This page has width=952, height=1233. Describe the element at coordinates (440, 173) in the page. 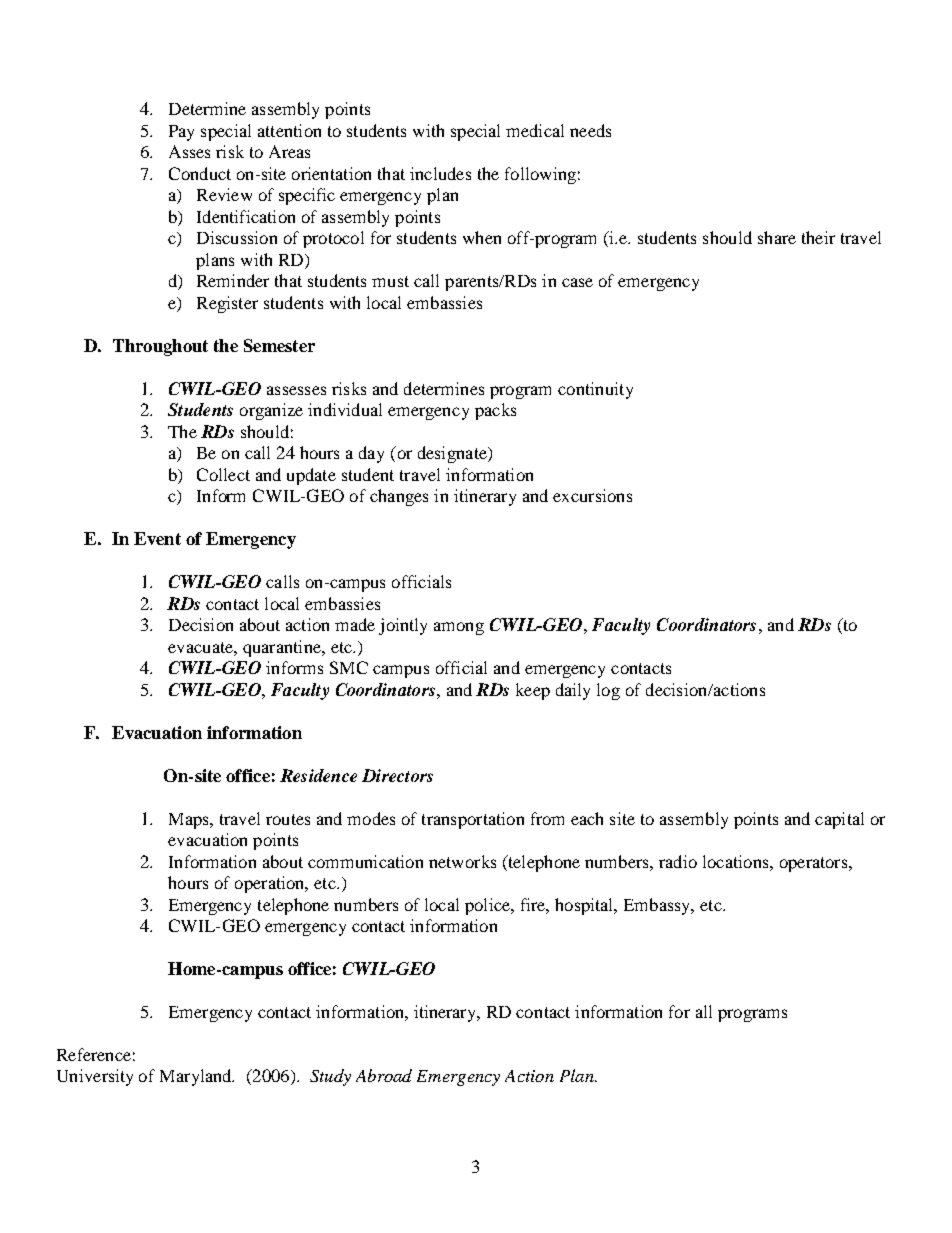

I see `includes` at that location.
